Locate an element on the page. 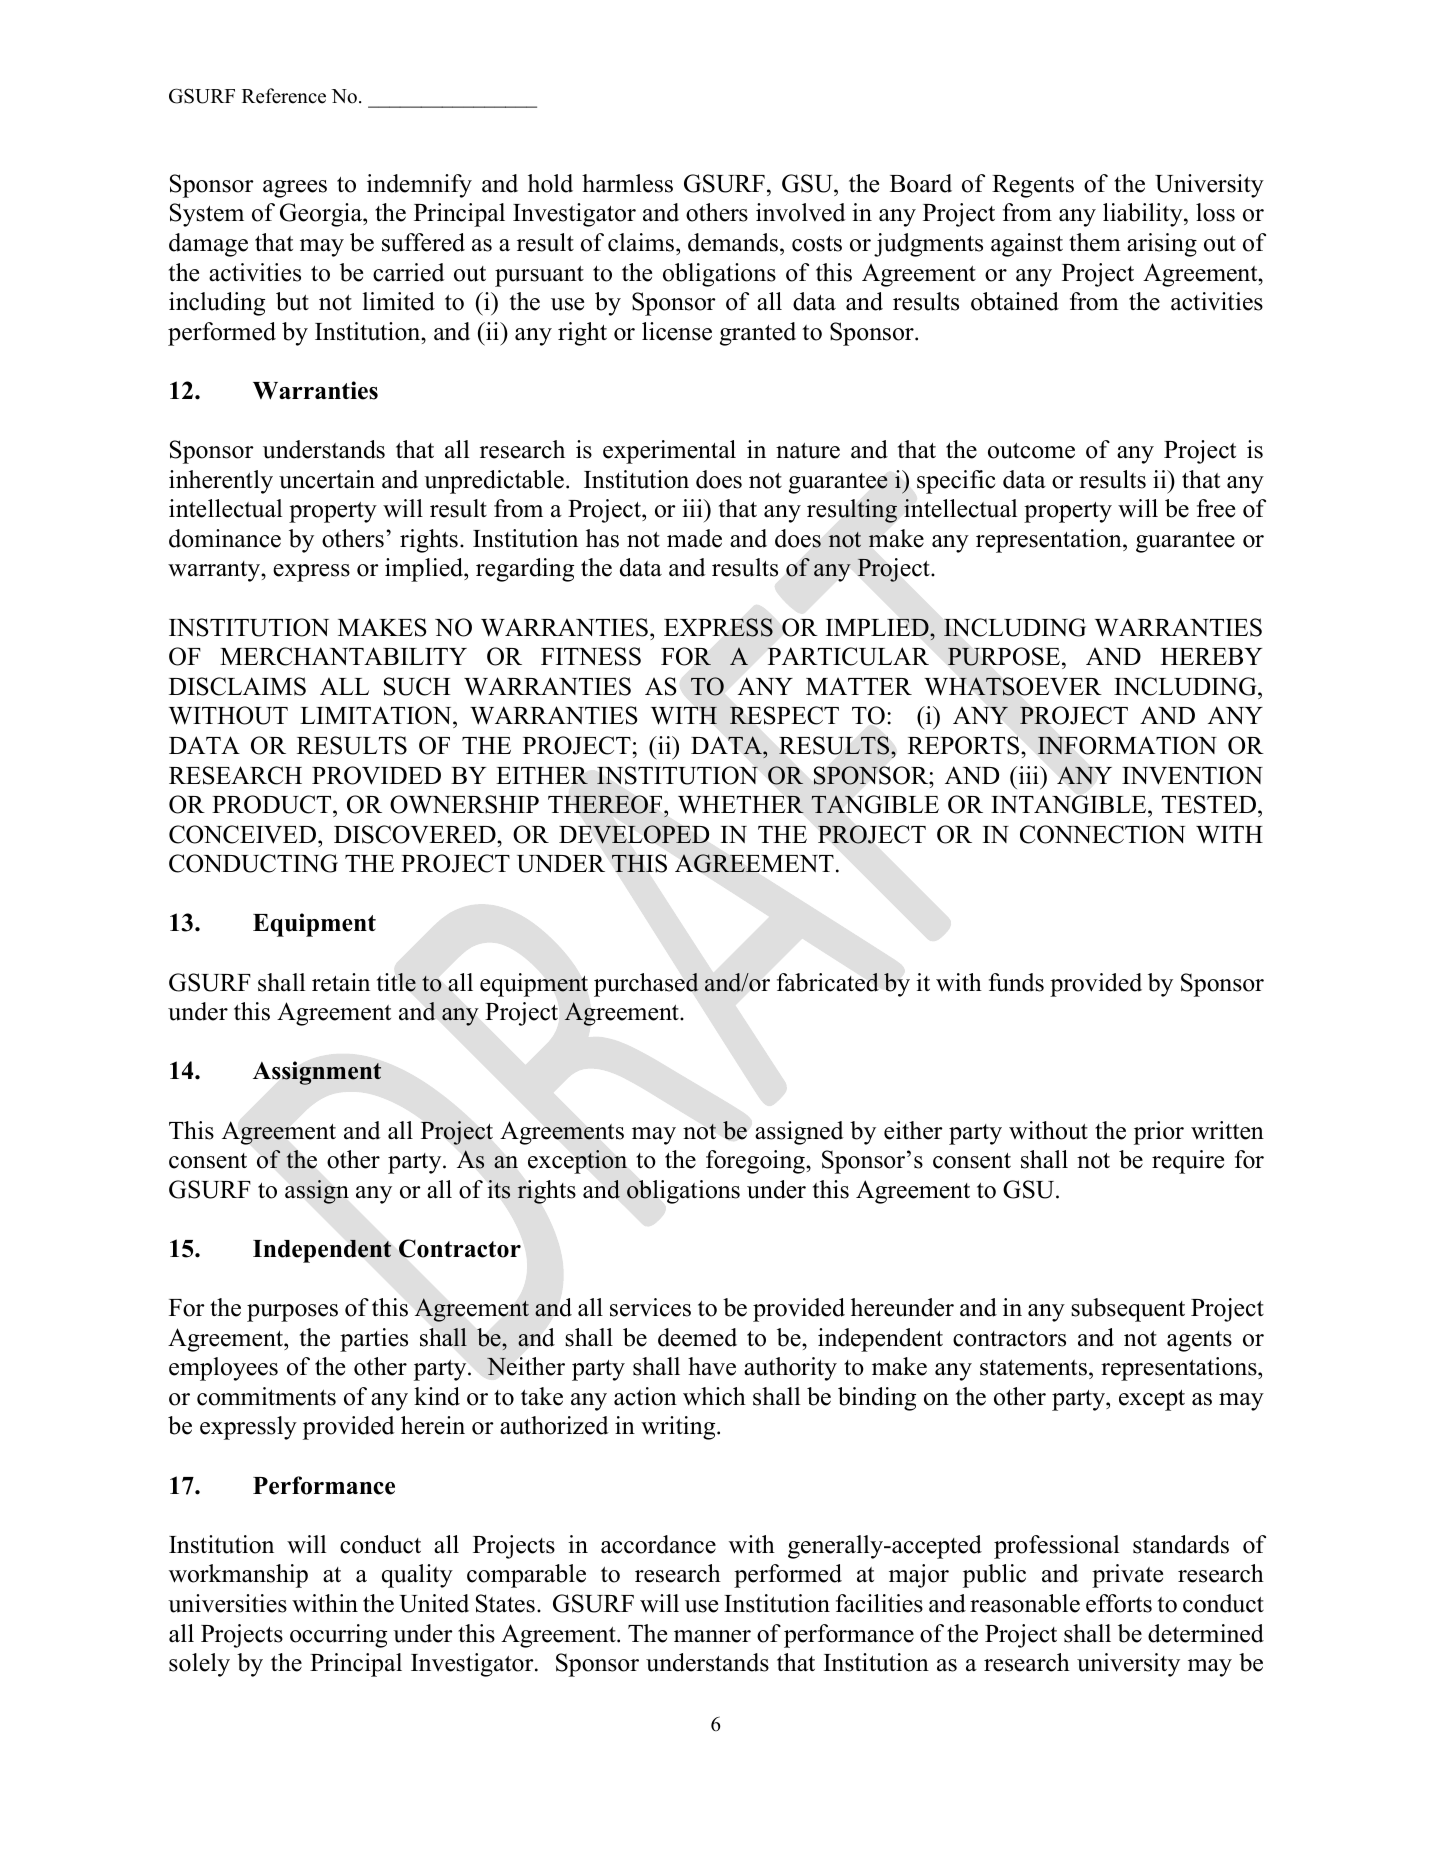  MERCHANTABILITY is located at coordinates (343, 656).
